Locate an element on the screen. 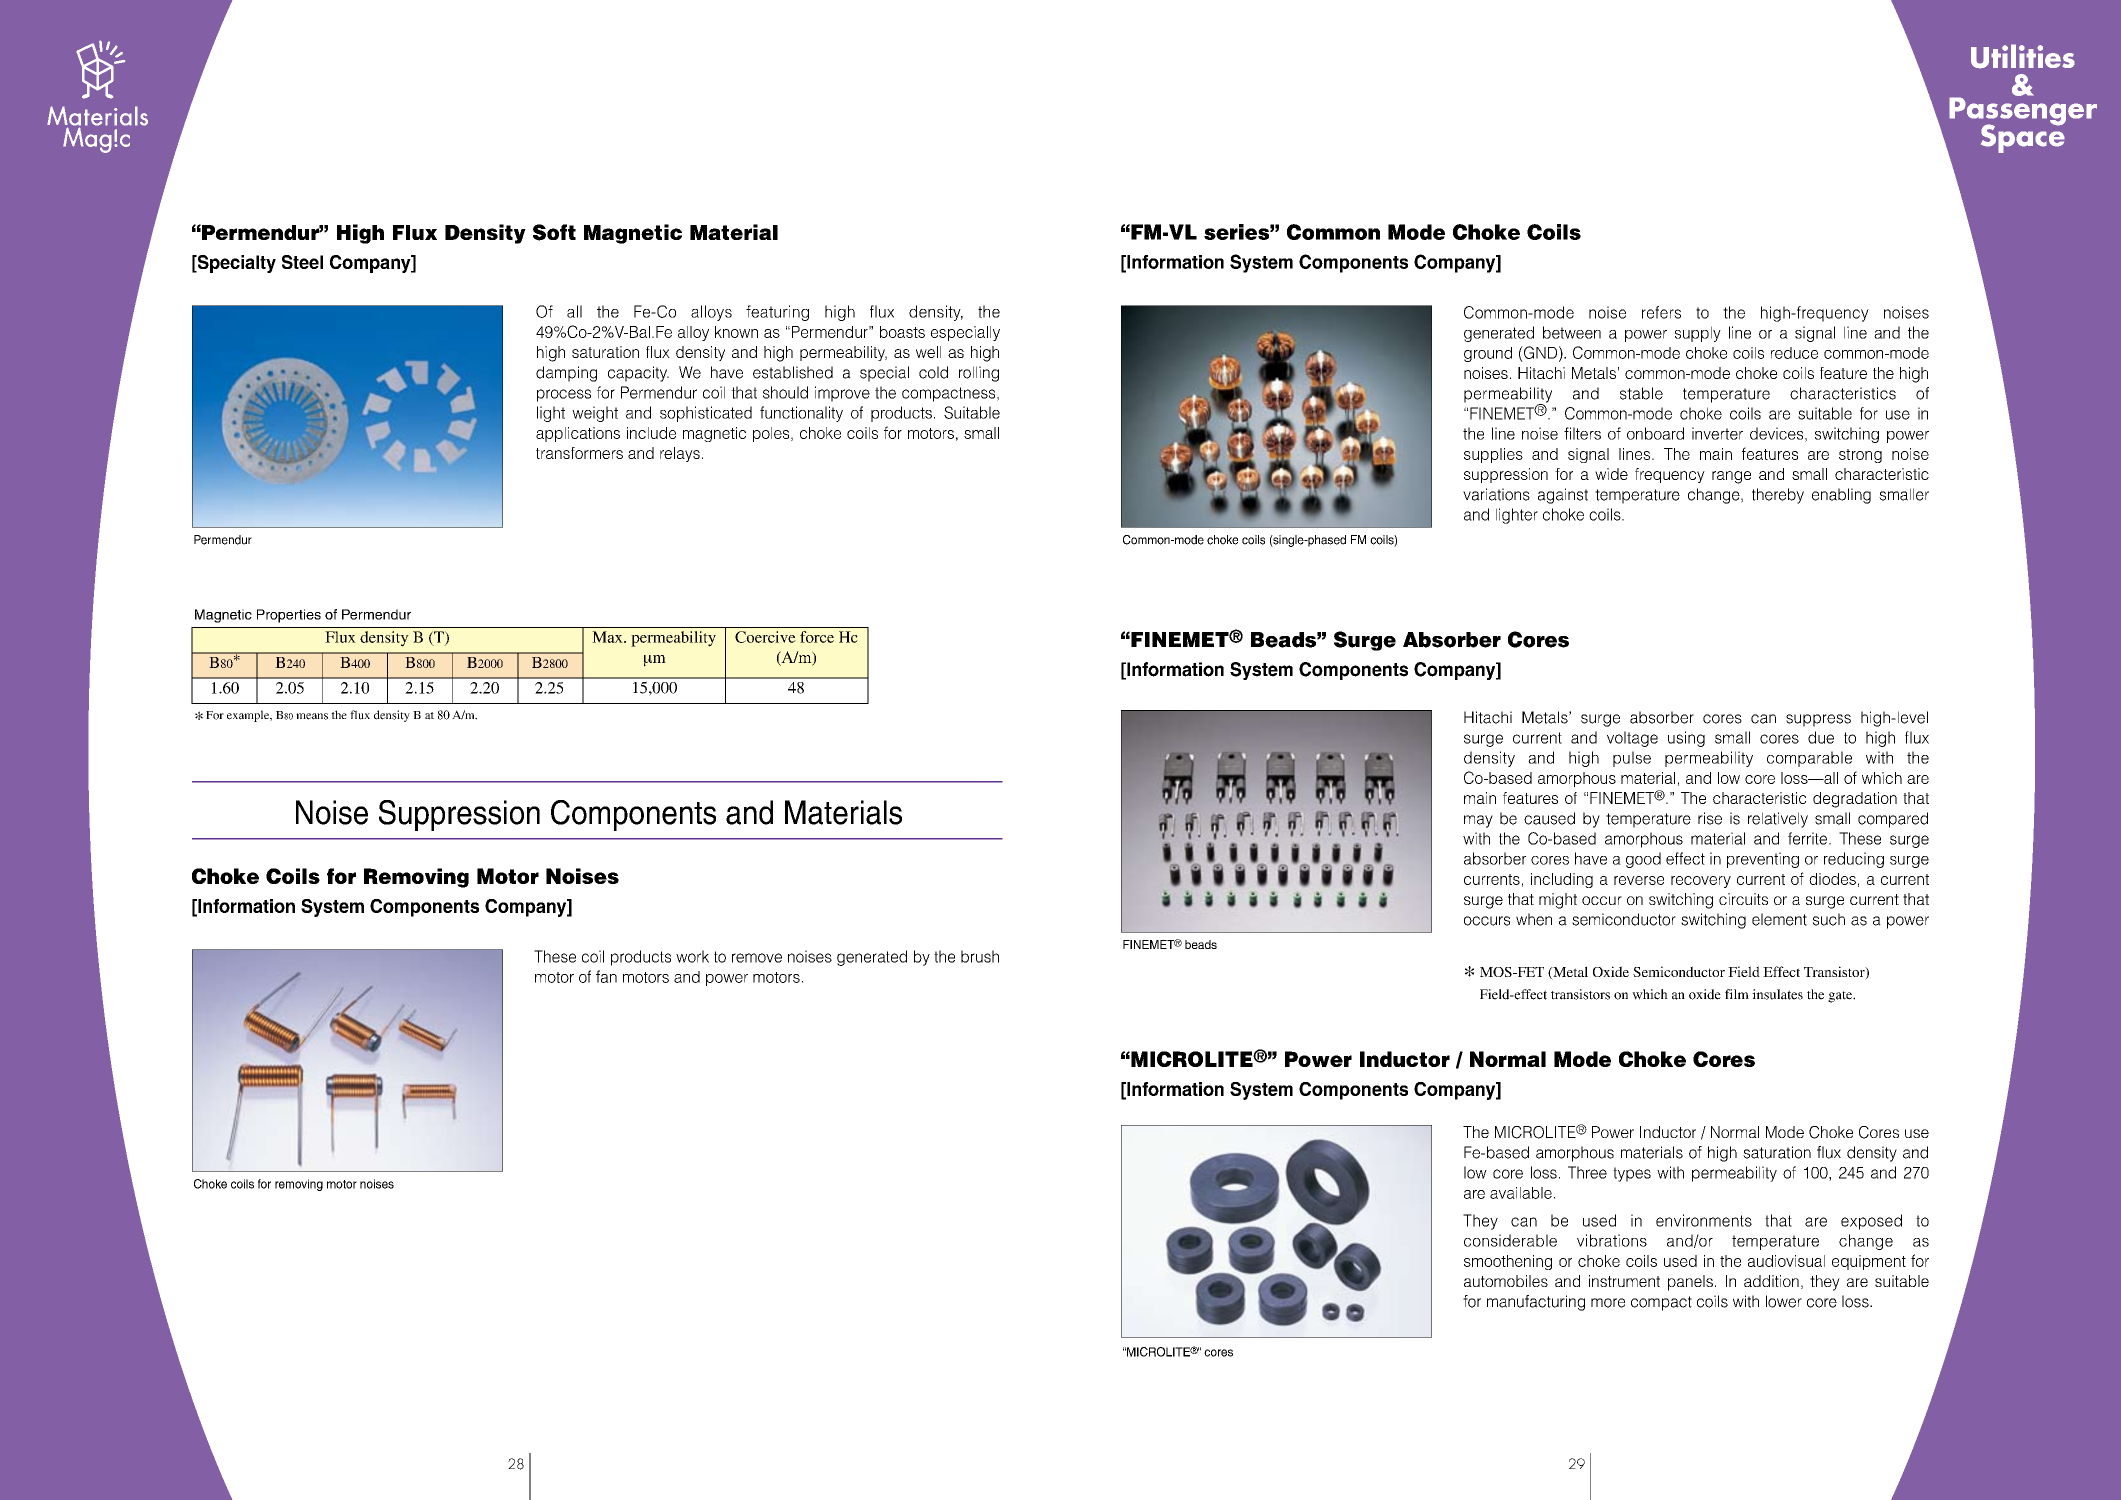 Image resolution: width=2121 pixels, height=1500 pixels. Max is located at coordinates (608, 637).
